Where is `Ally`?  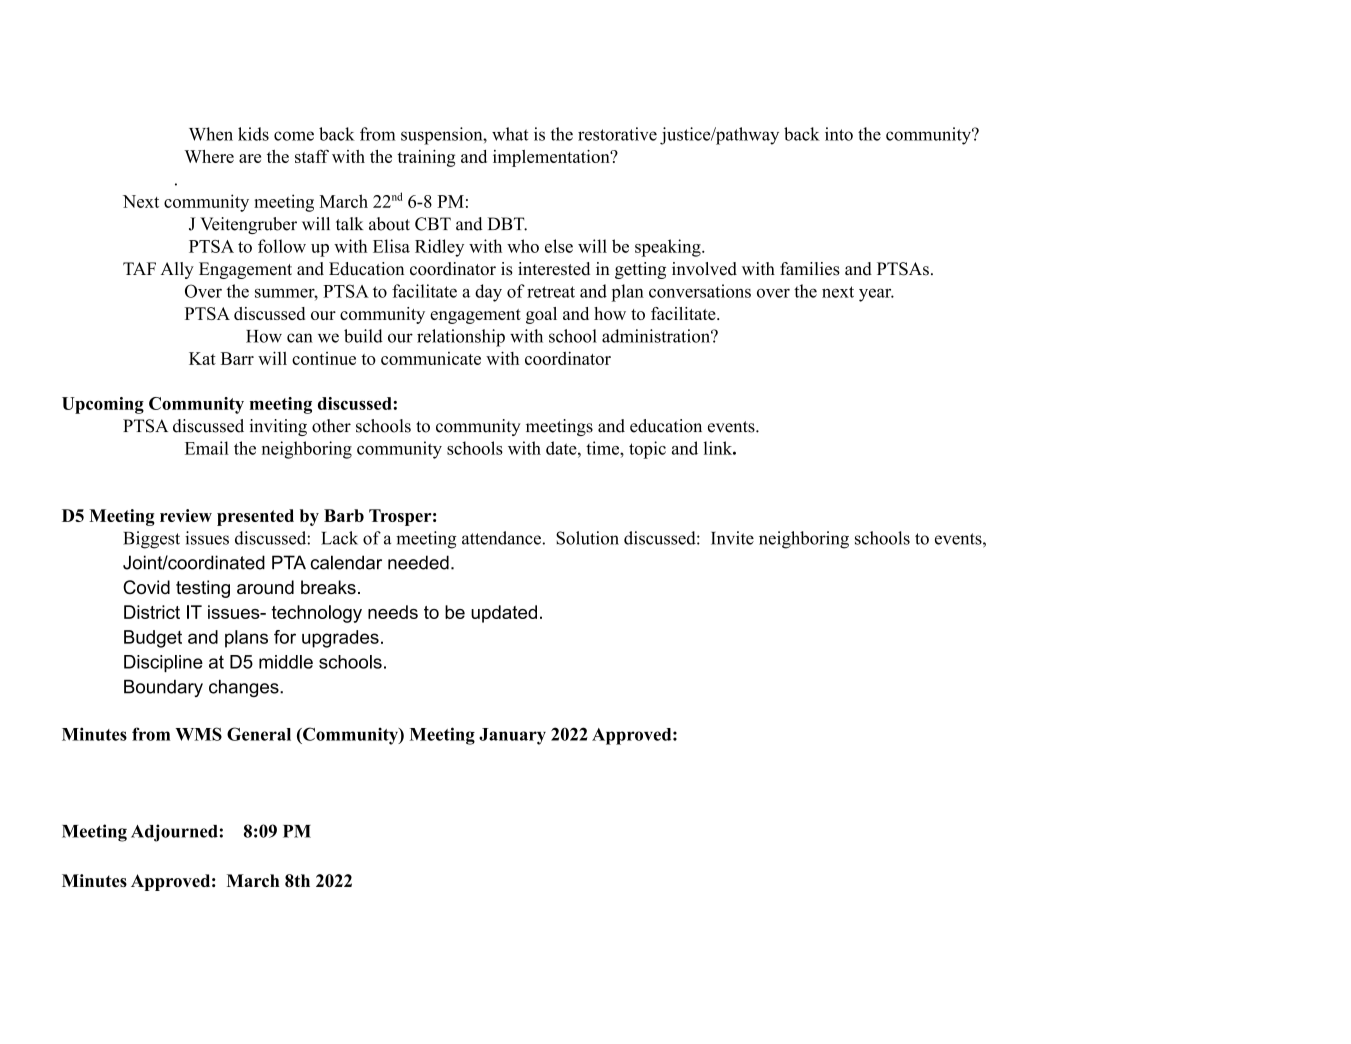
Ally is located at coordinates (177, 270).
